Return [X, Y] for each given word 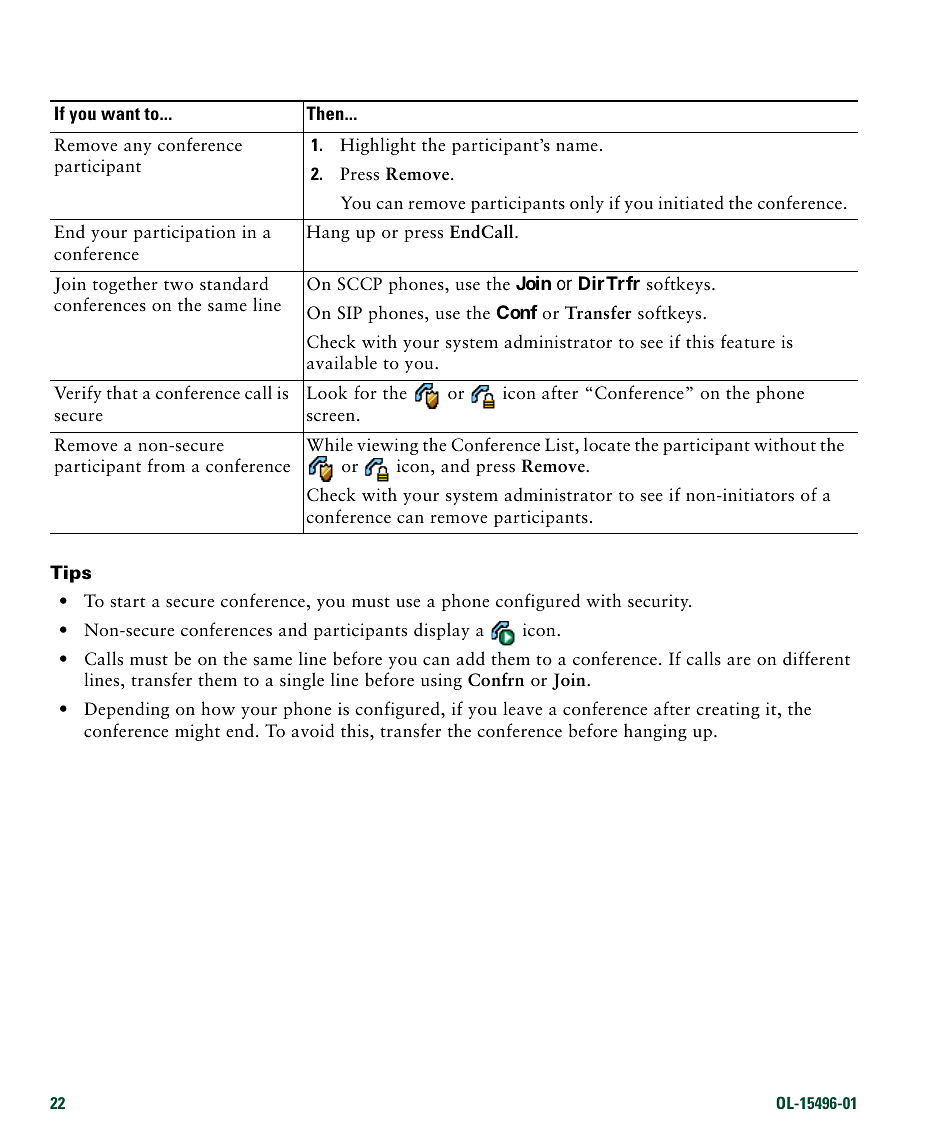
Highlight [378, 146]
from [166, 465]
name [577, 147]
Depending [126, 710]
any [138, 149]
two [178, 285]
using [441, 681]
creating [728, 710]
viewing [387, 446]
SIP [350, 313]
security [659, 602]
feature [748, 341]
